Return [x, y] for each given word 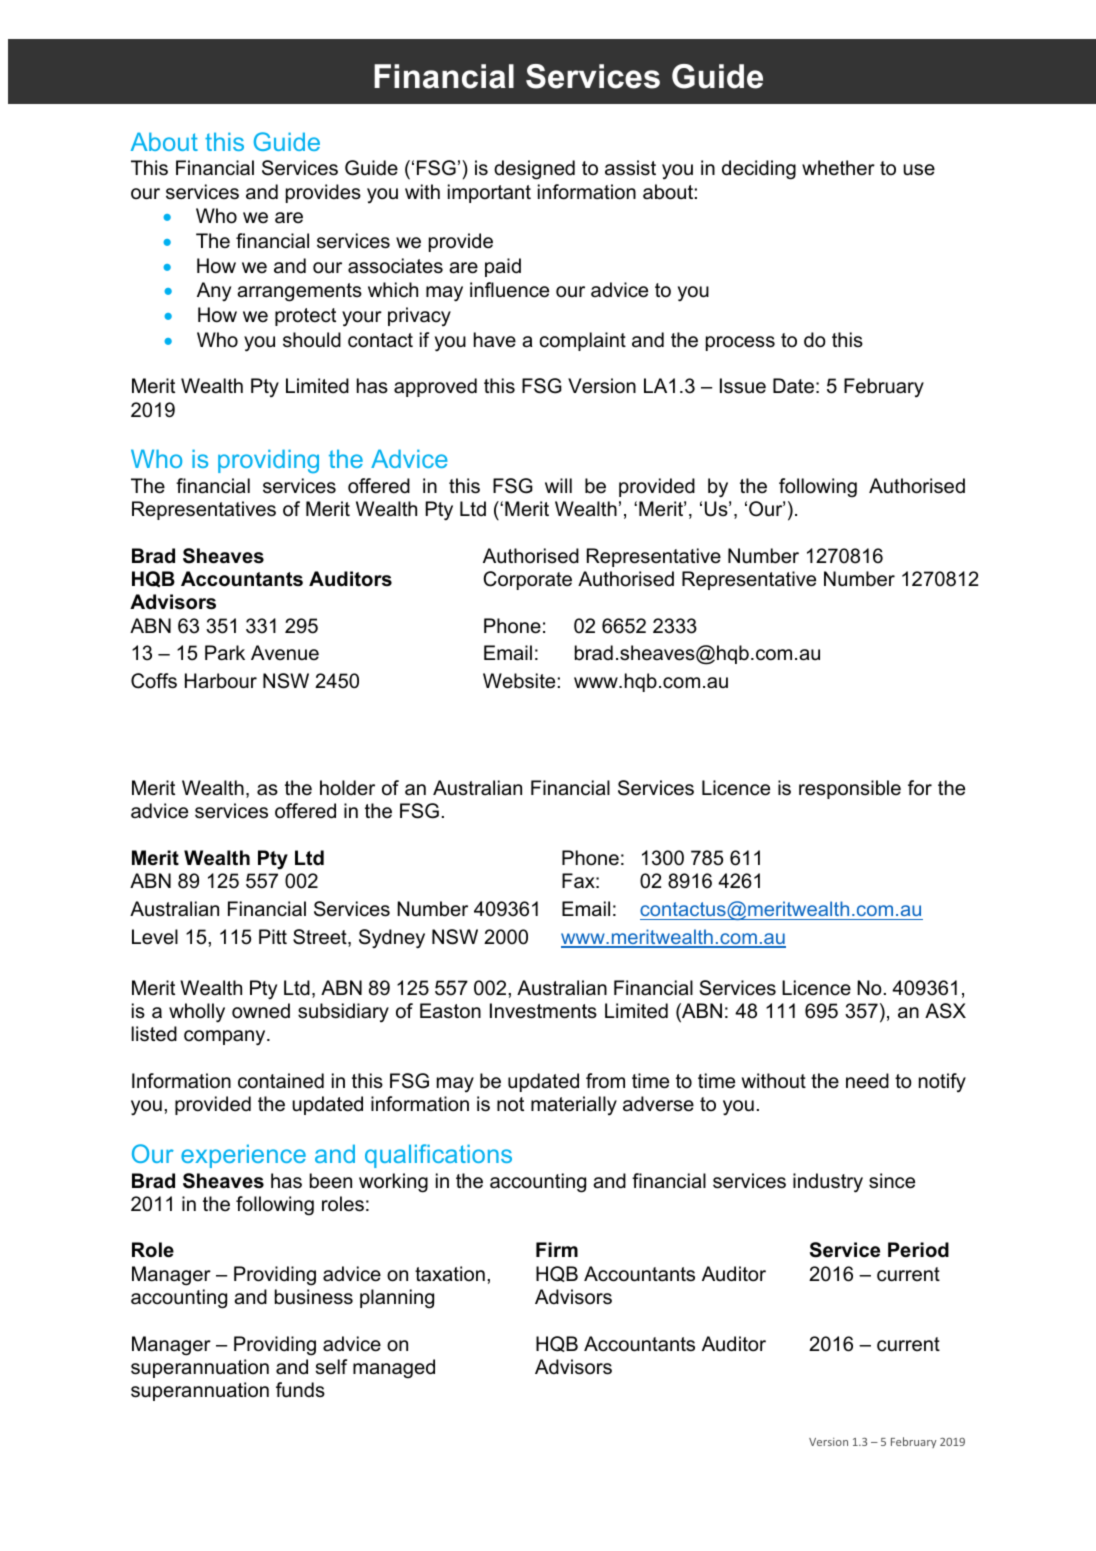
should [312, 340]
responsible [850, 789]
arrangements [299, 292]
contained [281, 1081]
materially [574, 1106]
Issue [743, 386]
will [558, 485]
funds [300, 1390]
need [867, 1081]
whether [838, 168]
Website [519, 681]
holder [347, 788]
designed [534, 170]
